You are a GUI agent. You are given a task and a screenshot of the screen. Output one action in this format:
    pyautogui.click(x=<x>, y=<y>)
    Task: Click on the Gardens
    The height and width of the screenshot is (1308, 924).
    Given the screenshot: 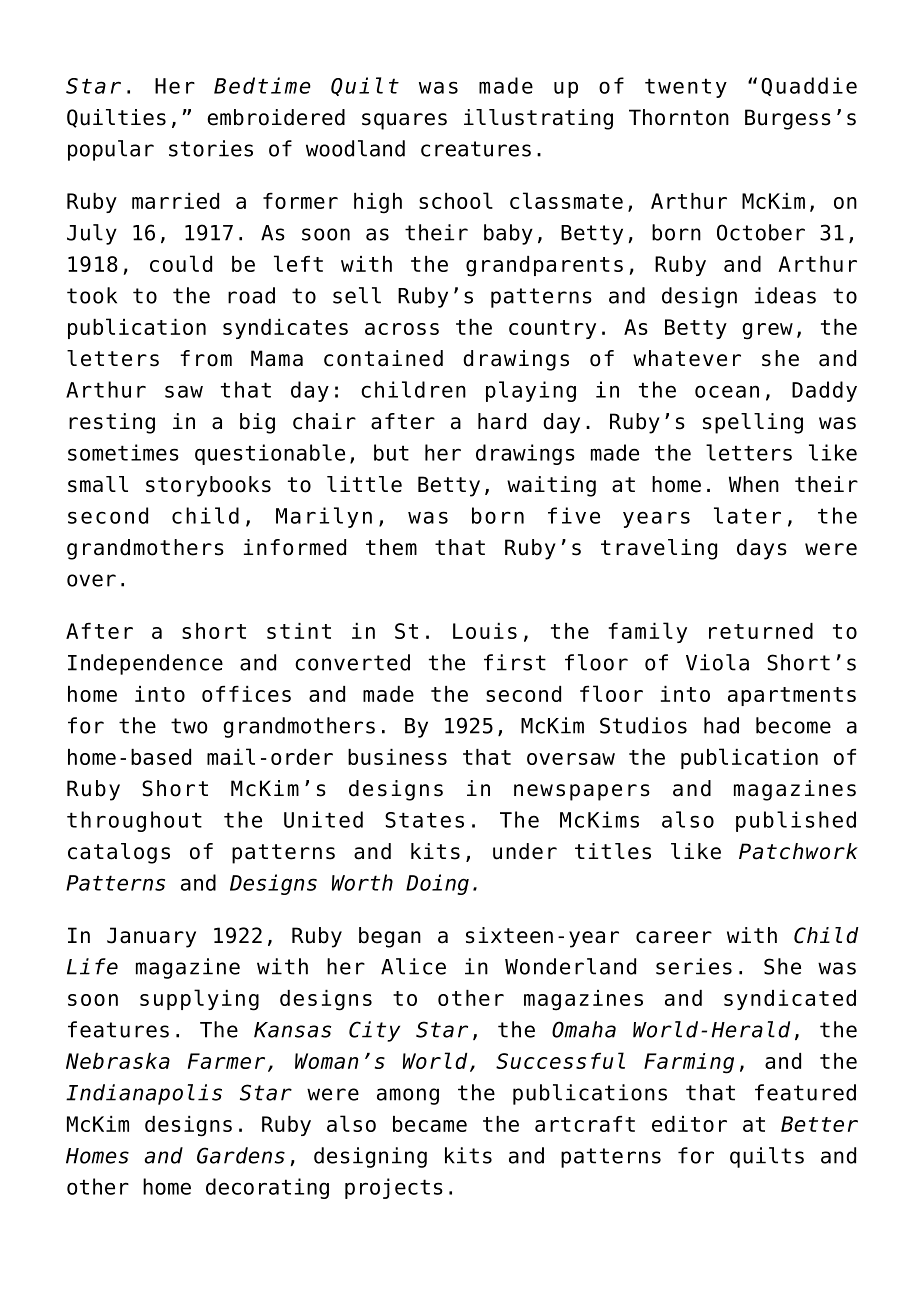 What is the action you would take?
    pyautogui.click(x=241, y=1155)
